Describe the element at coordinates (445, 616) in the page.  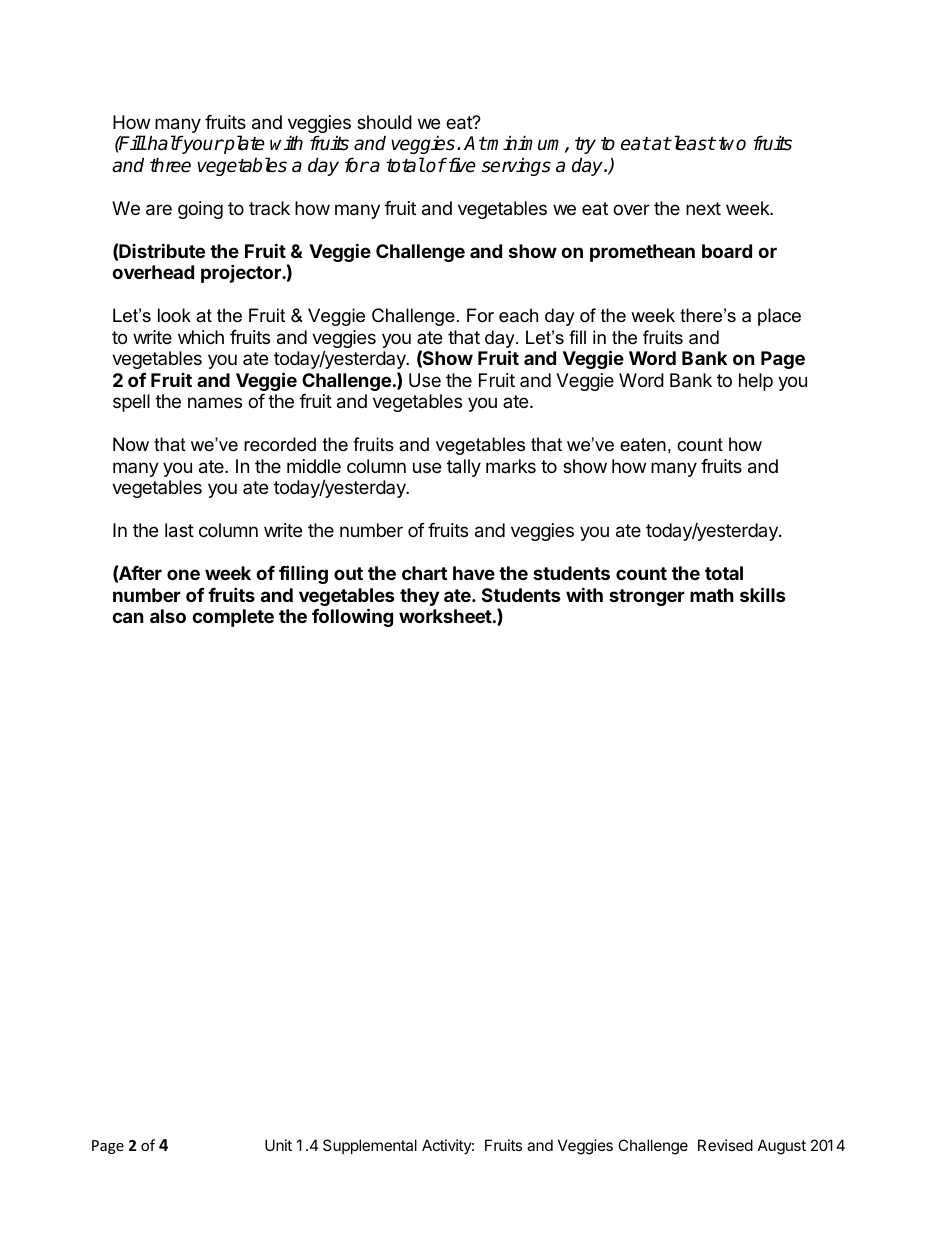
I see `worksheet` at that location.
